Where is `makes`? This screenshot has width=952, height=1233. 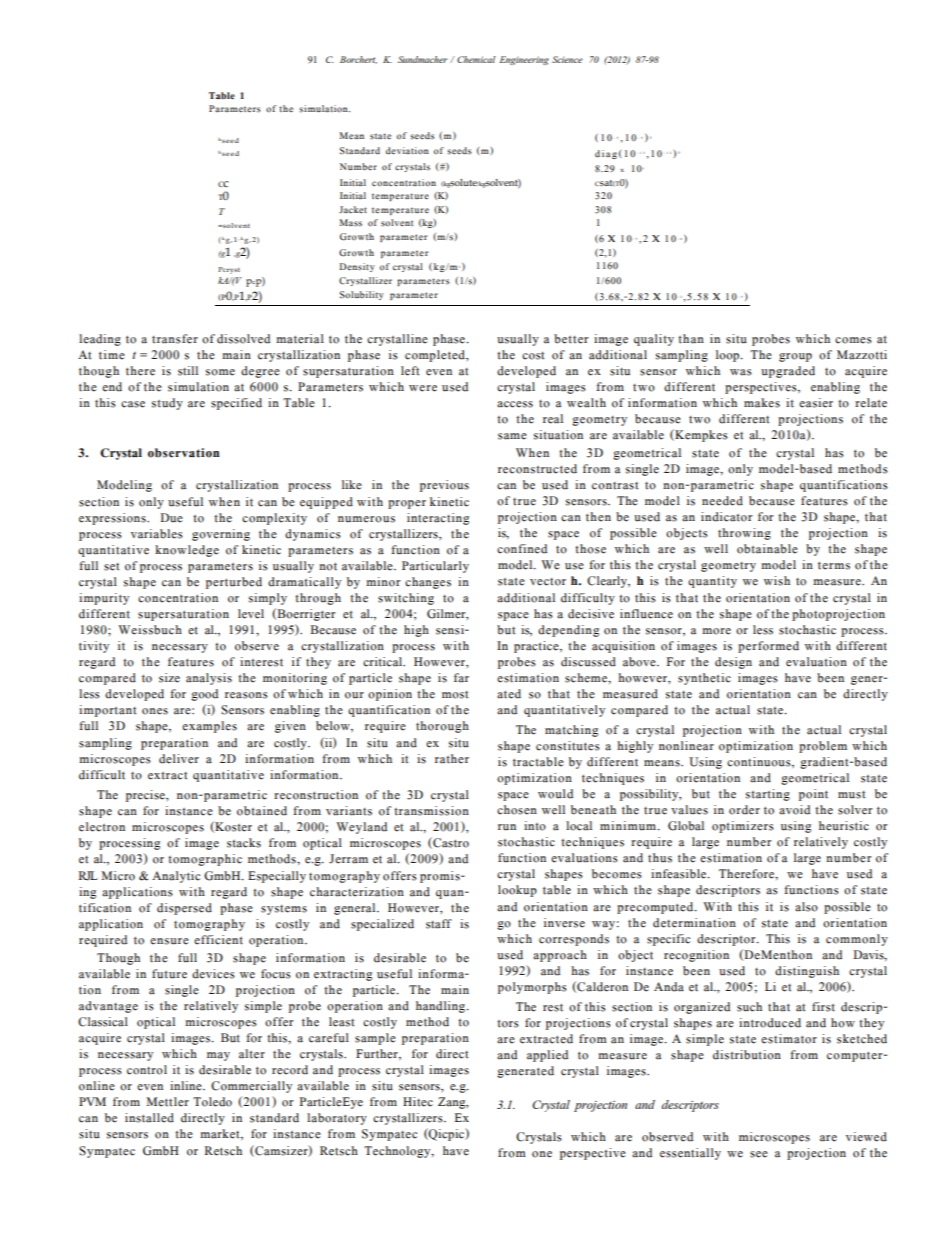 makes is located at coordinates (762, 403).
